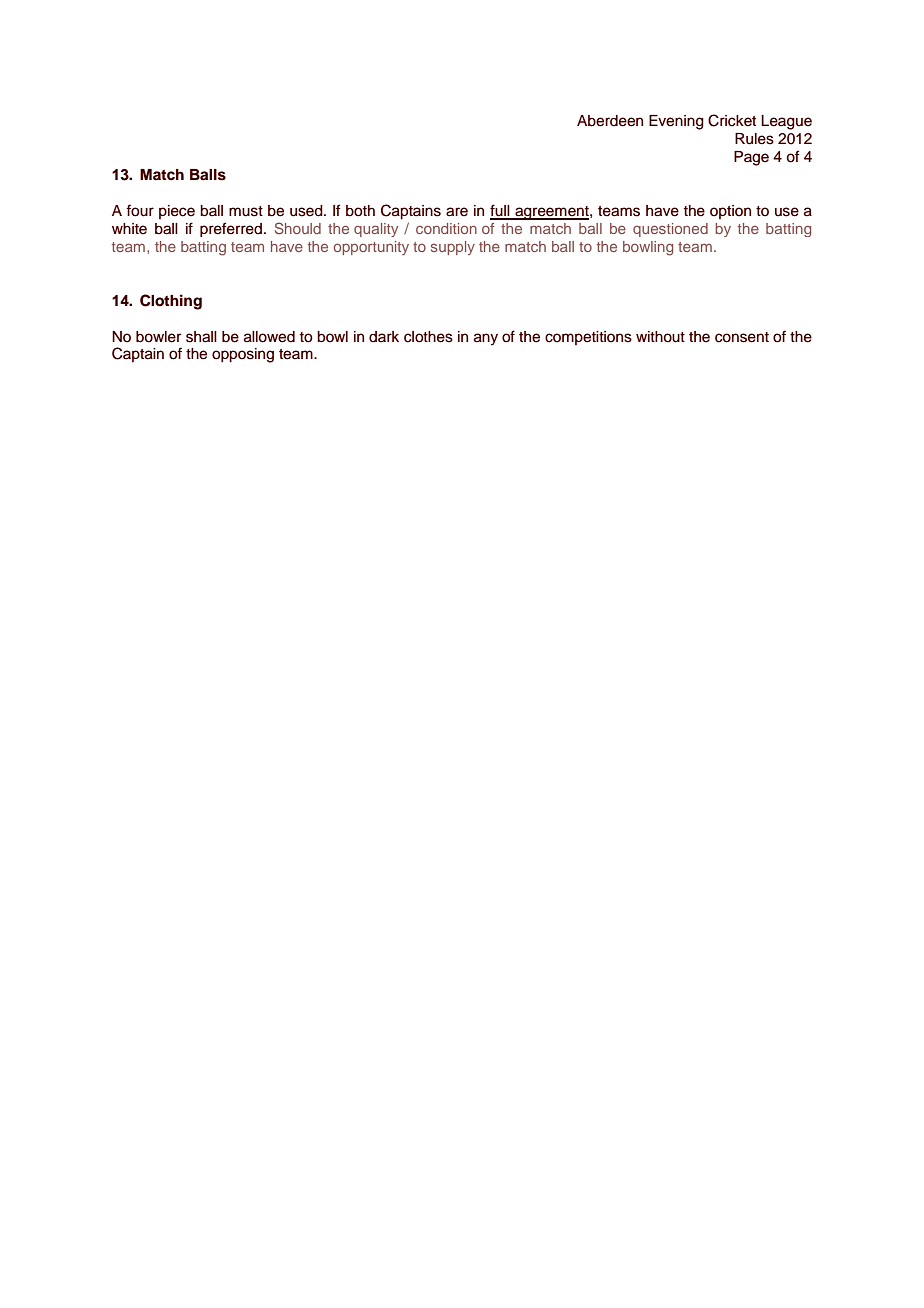  Describe the element at coordinates (453, 248) in the screenshot. I see `supply` at that location.
